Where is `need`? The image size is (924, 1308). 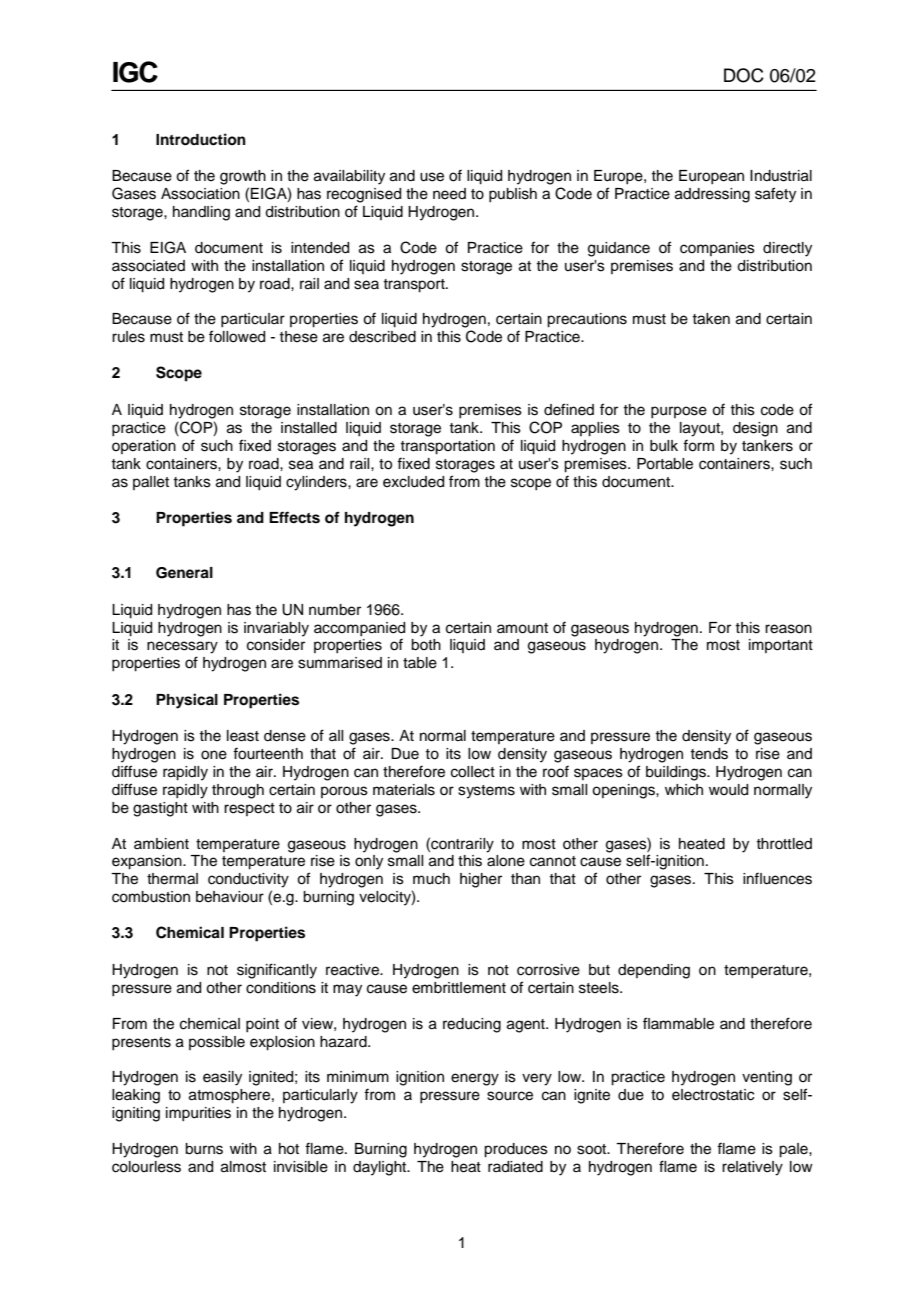 need is located at coordinates (449, 194).
